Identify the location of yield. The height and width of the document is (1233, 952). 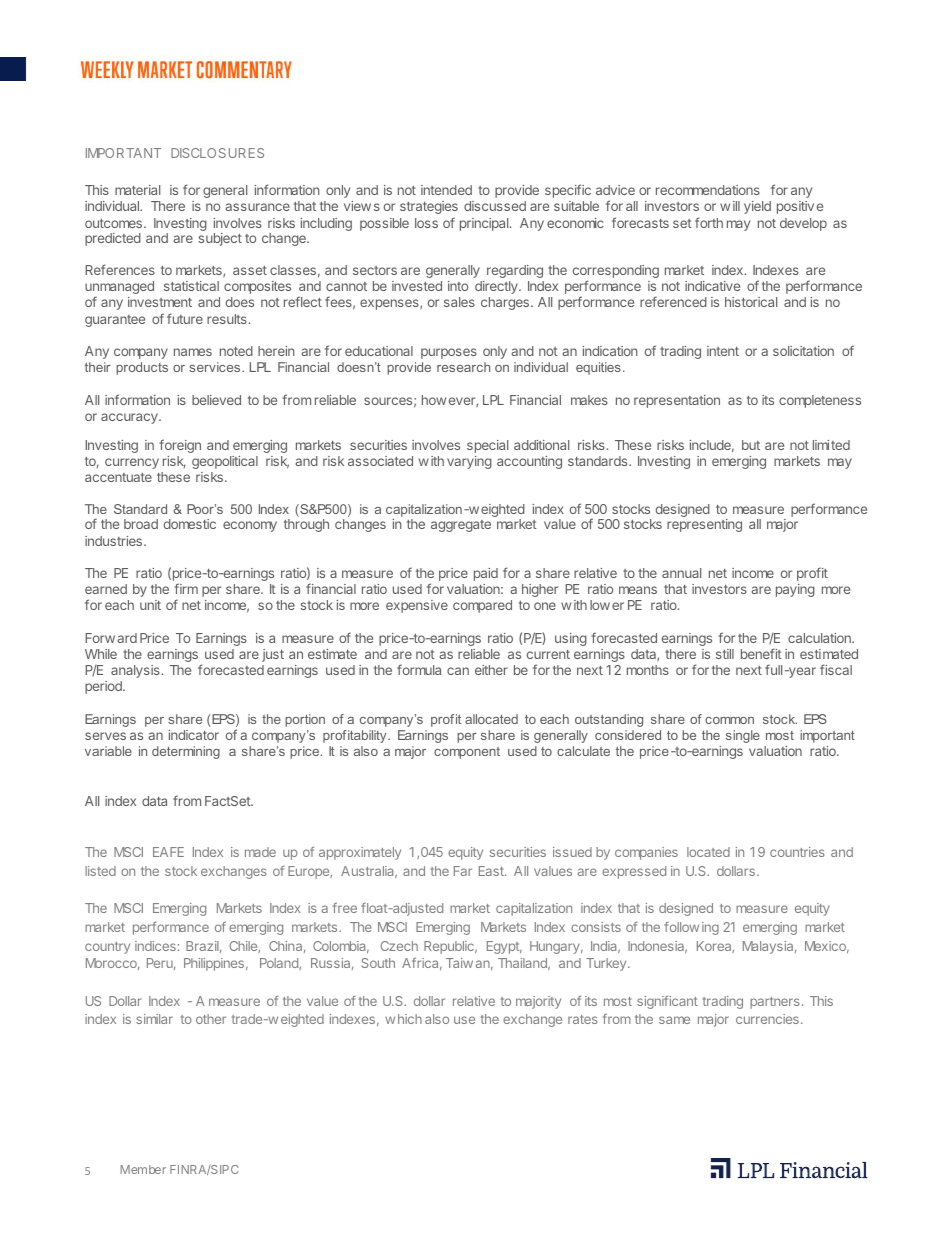
(757, 207).
